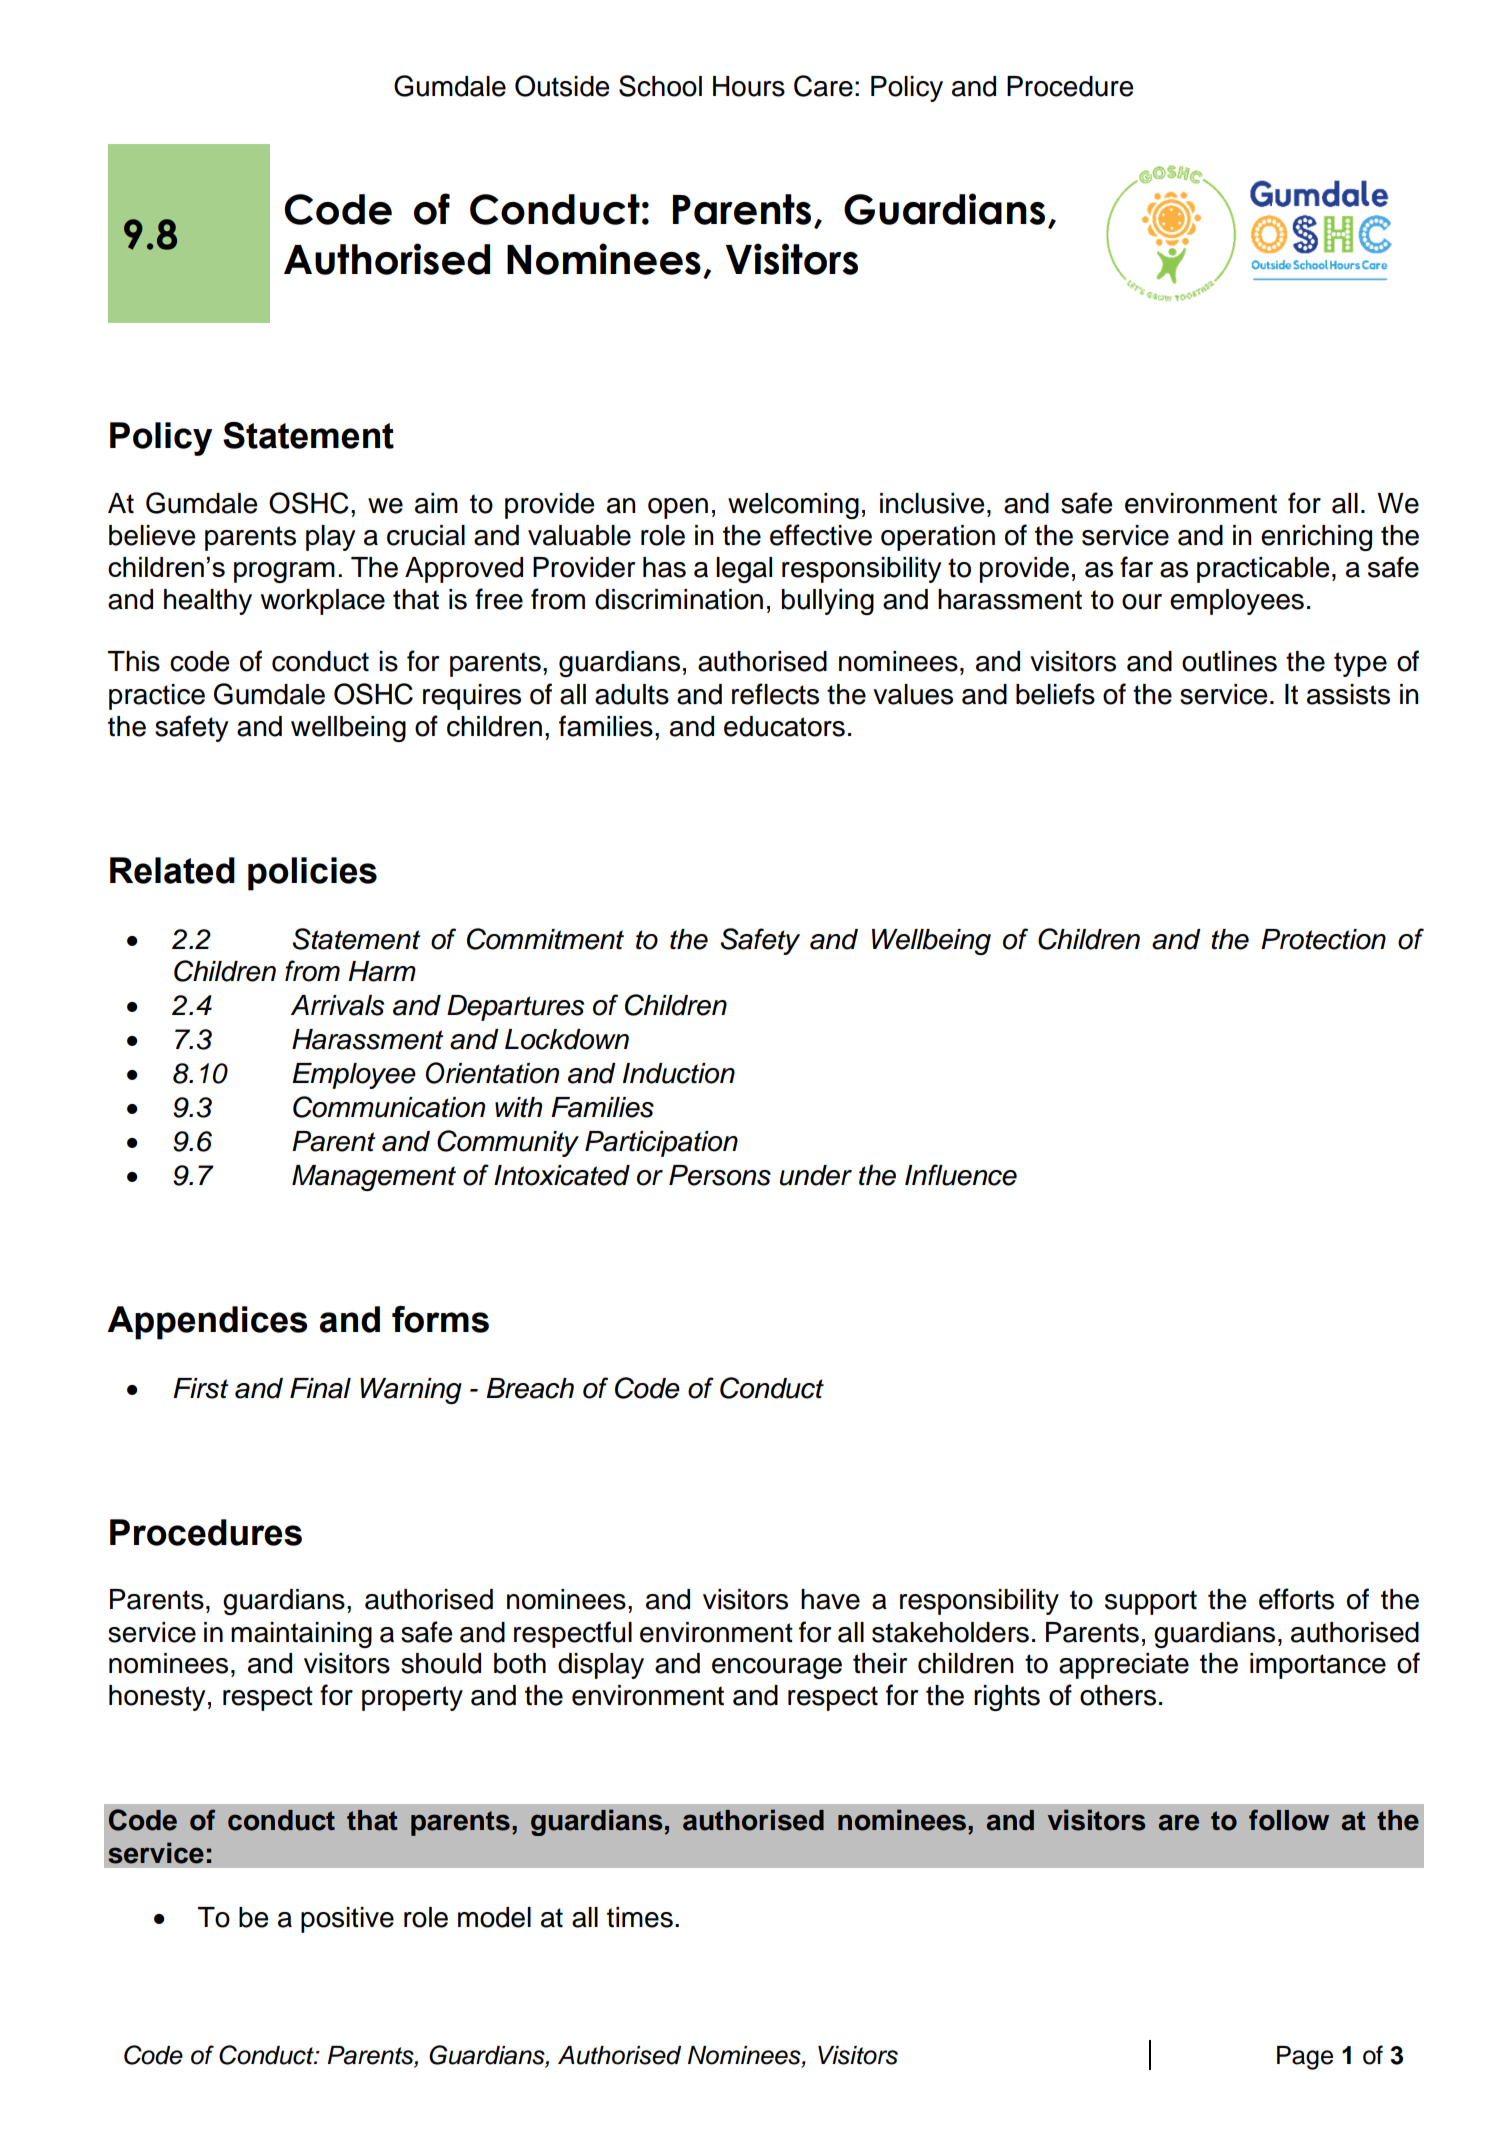  I want to click on support, so click(1151, 1602).
